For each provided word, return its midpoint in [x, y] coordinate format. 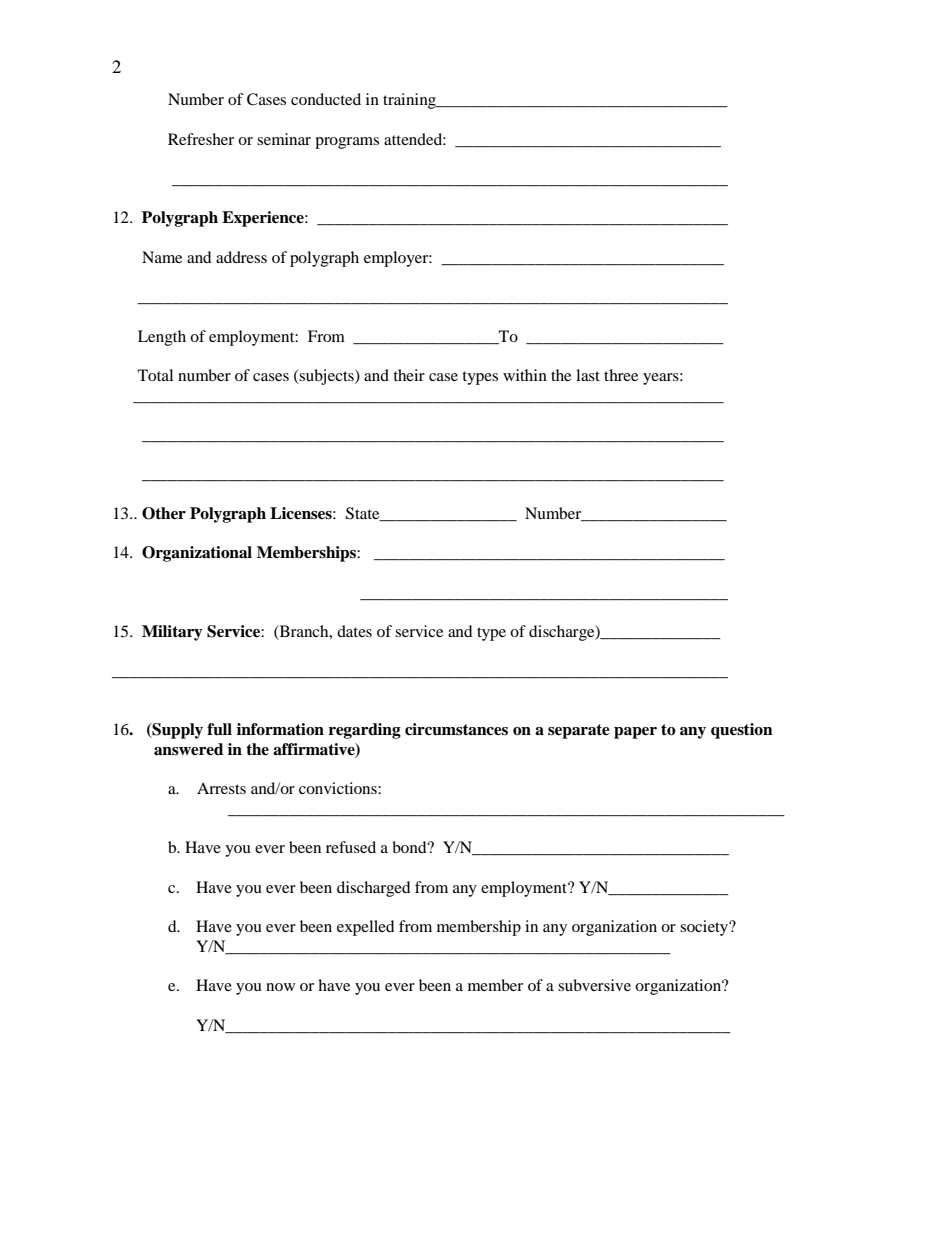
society [705, 928]
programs [347, 143]
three [621, 375]
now [280, 987]
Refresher [201, 139]
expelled [366, 928]
